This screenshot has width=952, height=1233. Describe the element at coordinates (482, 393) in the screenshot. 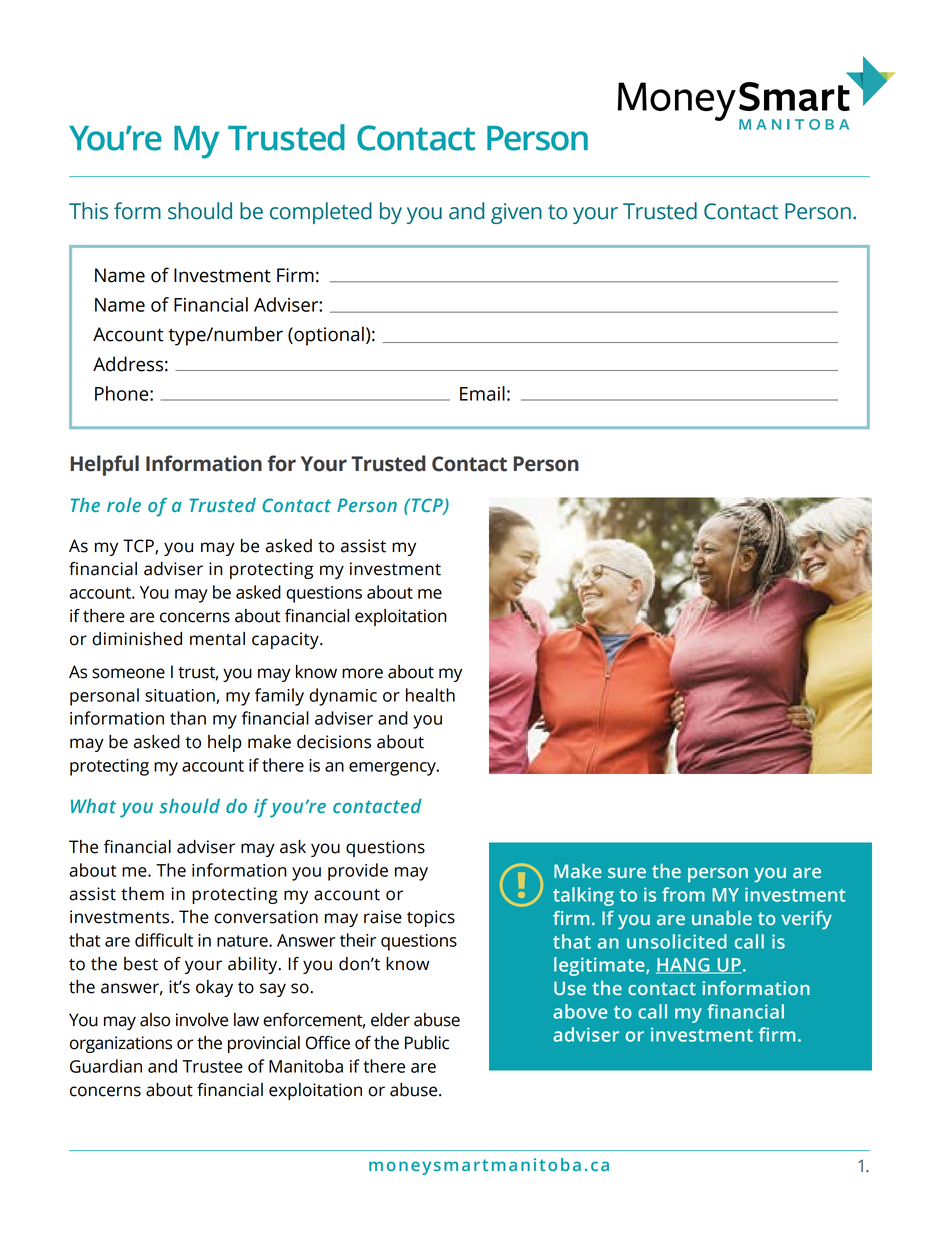

I see `Email` at that location.
